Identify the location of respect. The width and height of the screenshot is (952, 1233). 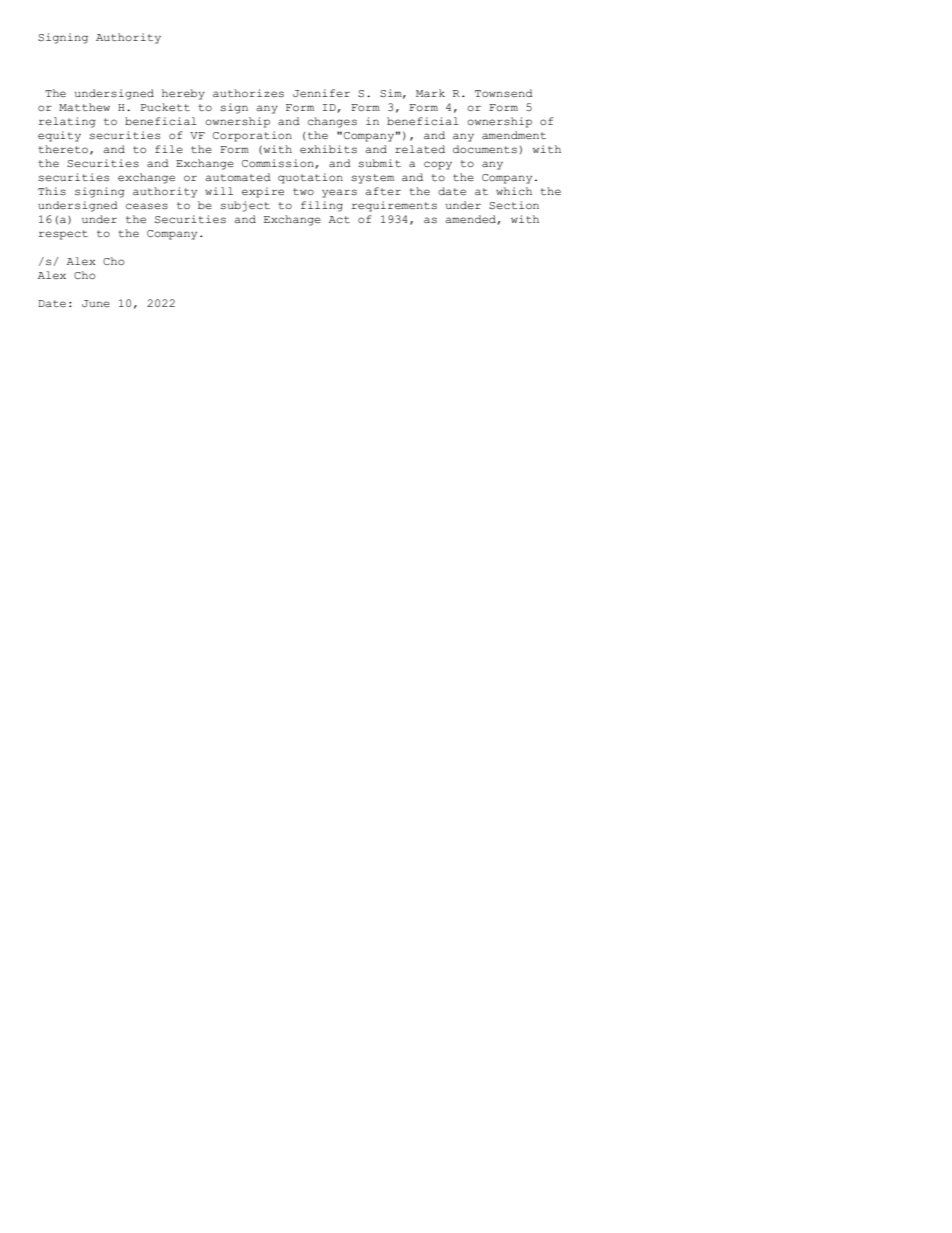
(63, 235).
